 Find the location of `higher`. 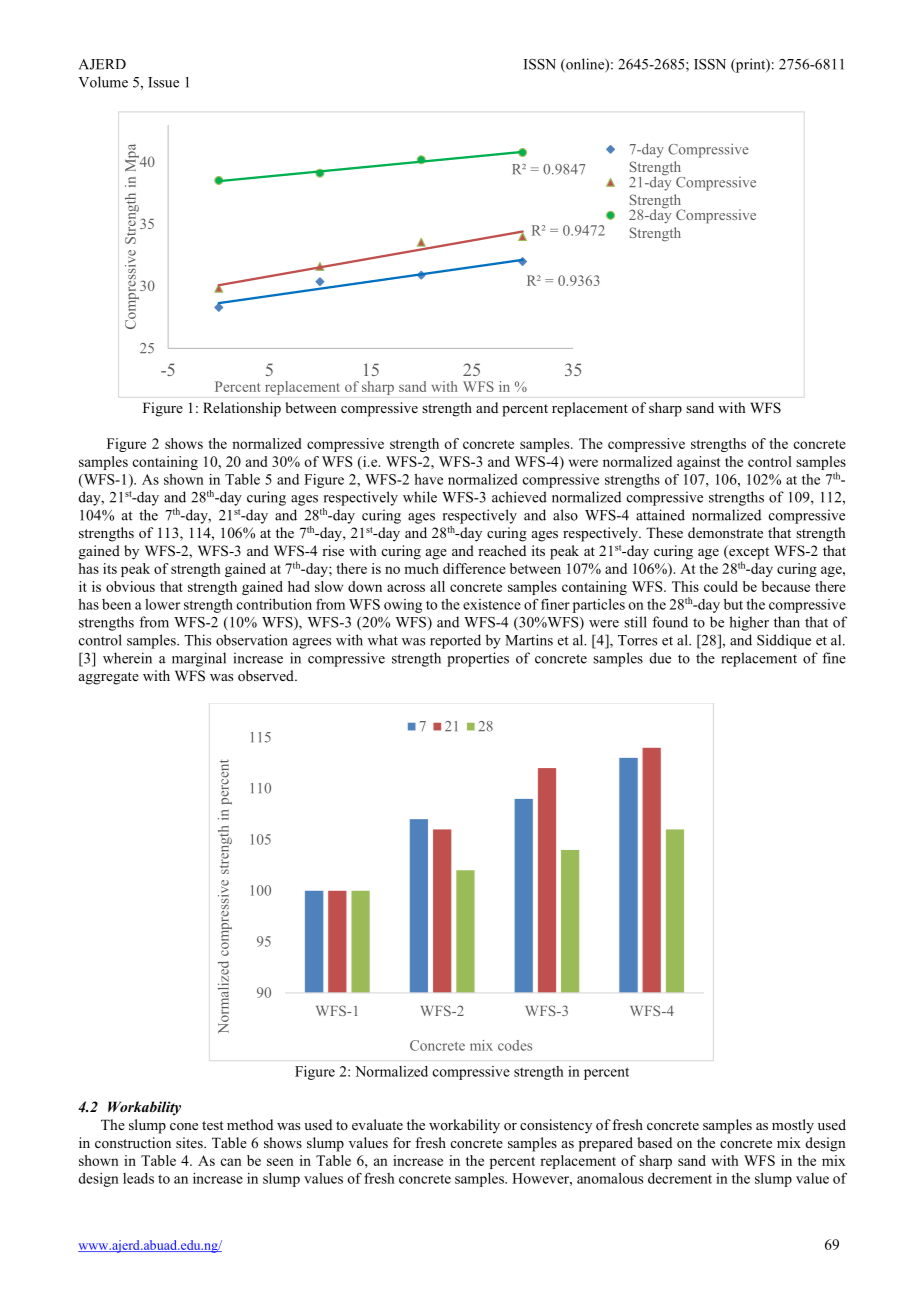

higher is located at coordinates (749, 623).
